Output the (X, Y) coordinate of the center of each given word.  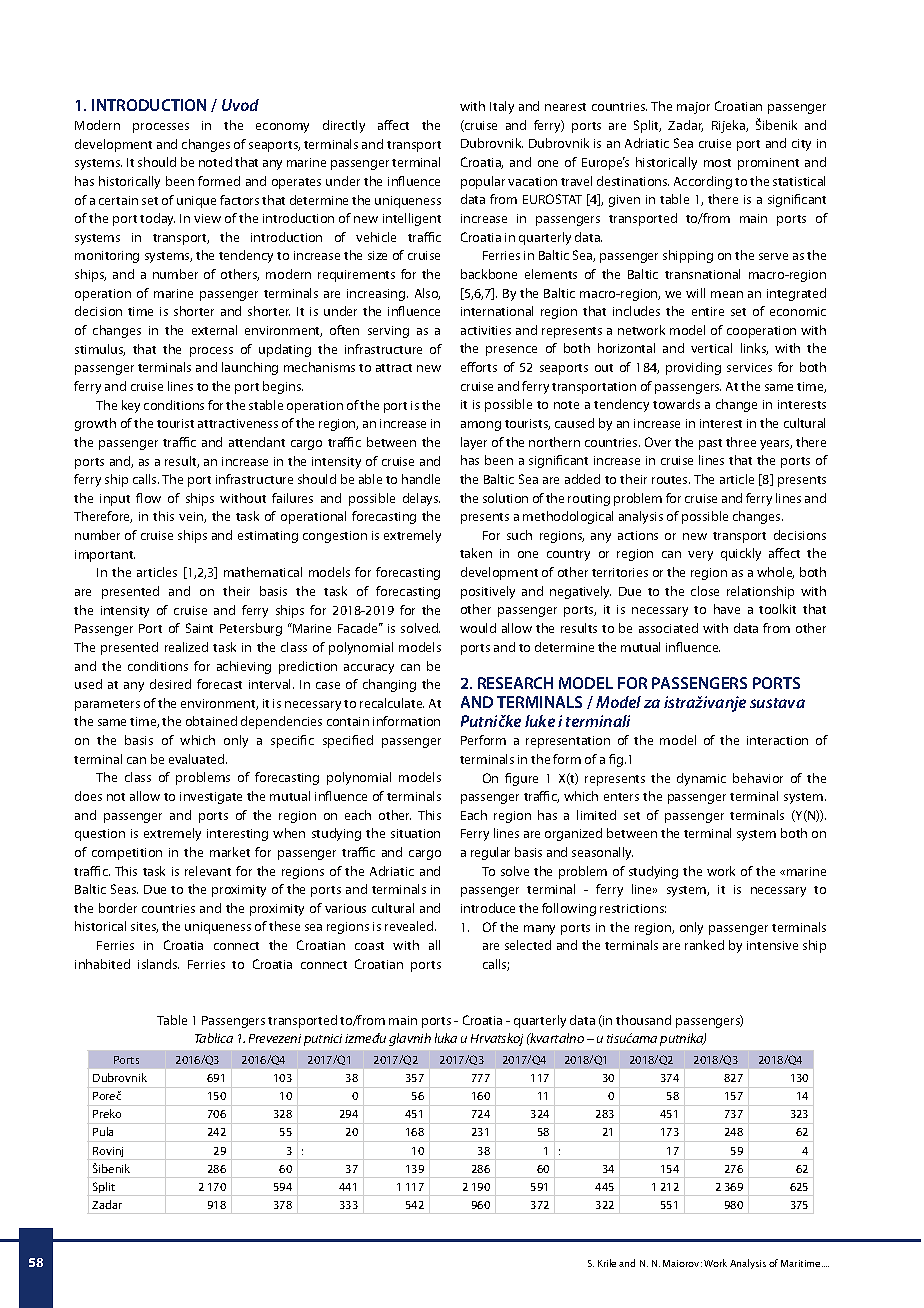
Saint (199, 628)
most (717, 163)
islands (158, 964)
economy (282, 128)
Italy (502, 107)
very (700, 556)
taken (476, 553)
